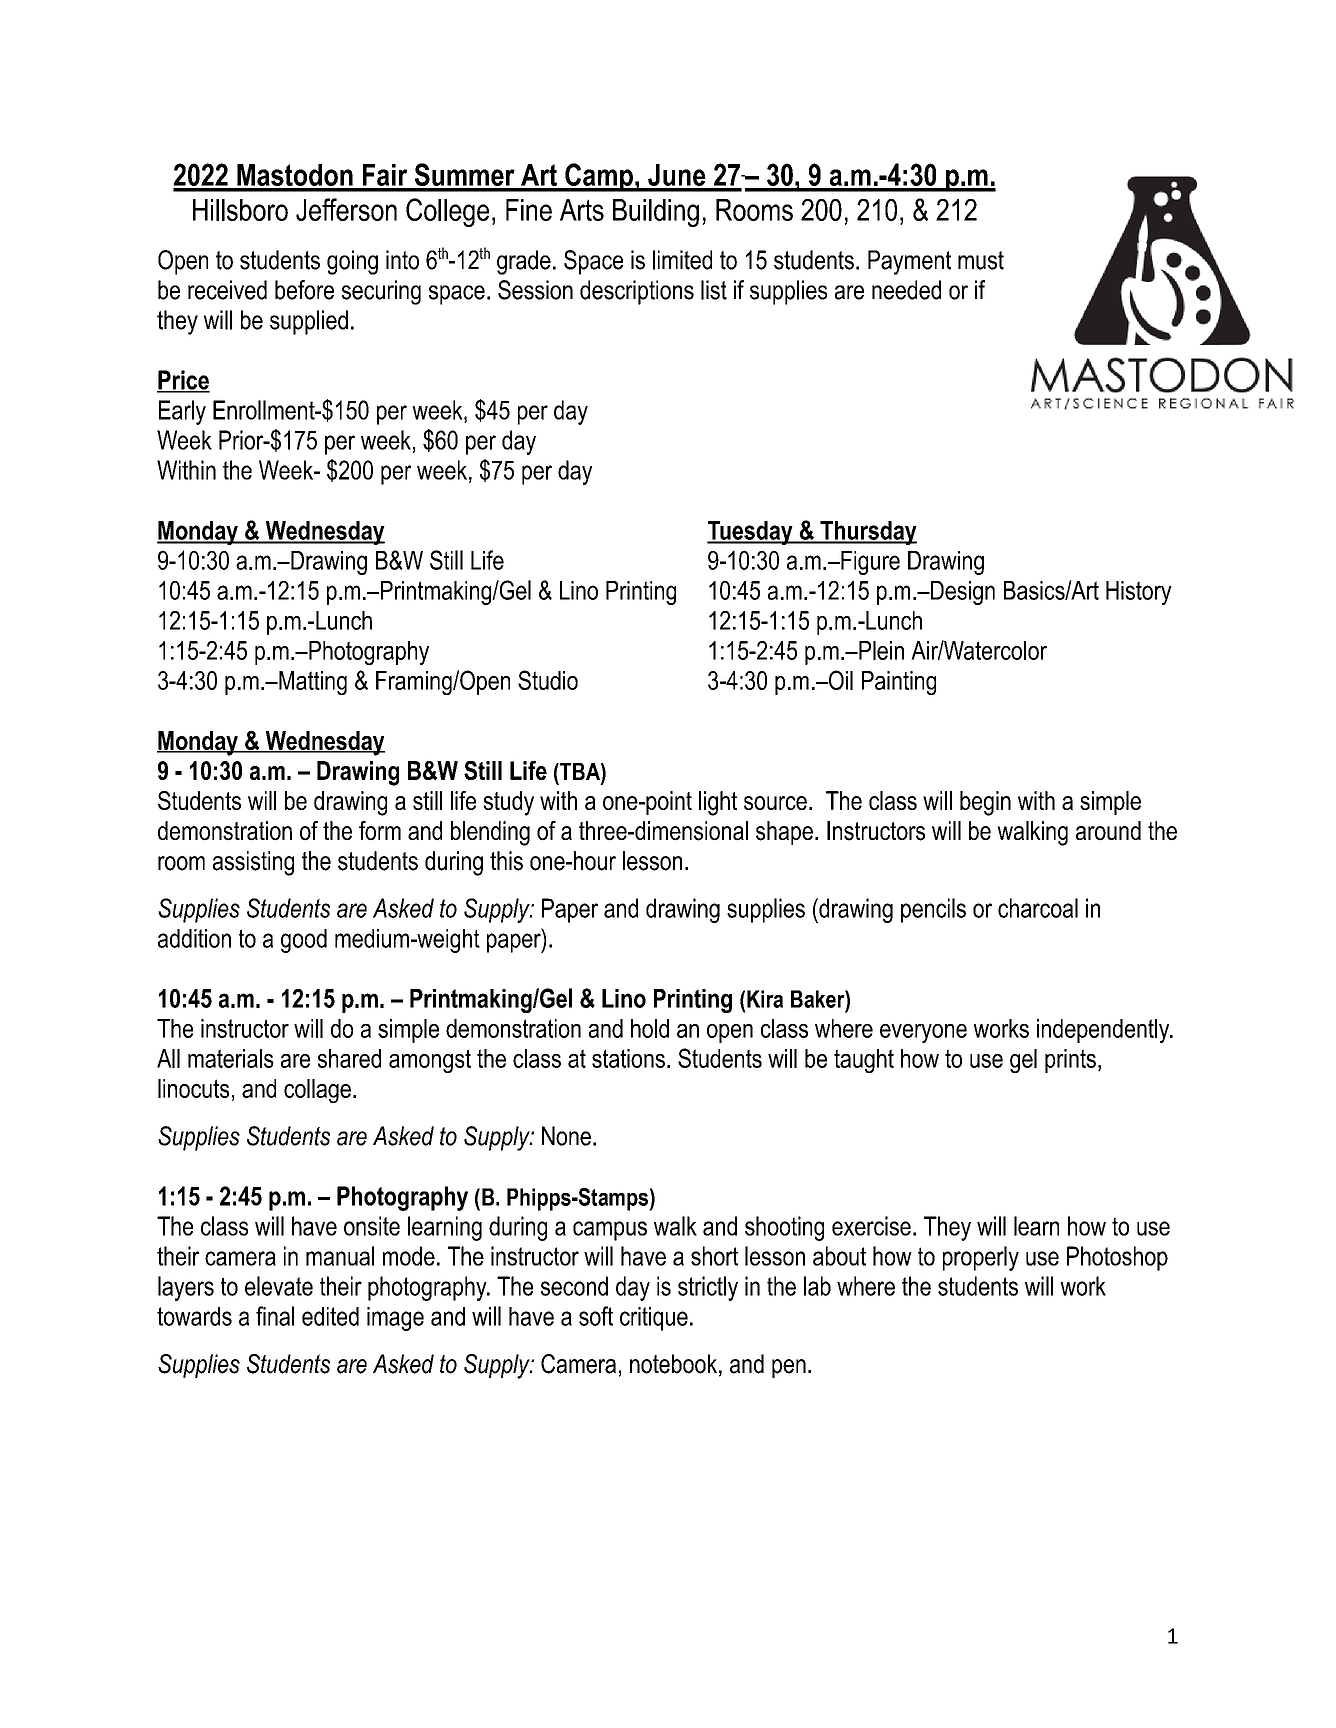 This page has height=1728, width=1336. What do you see at coordinates (380, 831) in the page?
I see `form` at bounding box center [380, 831].
